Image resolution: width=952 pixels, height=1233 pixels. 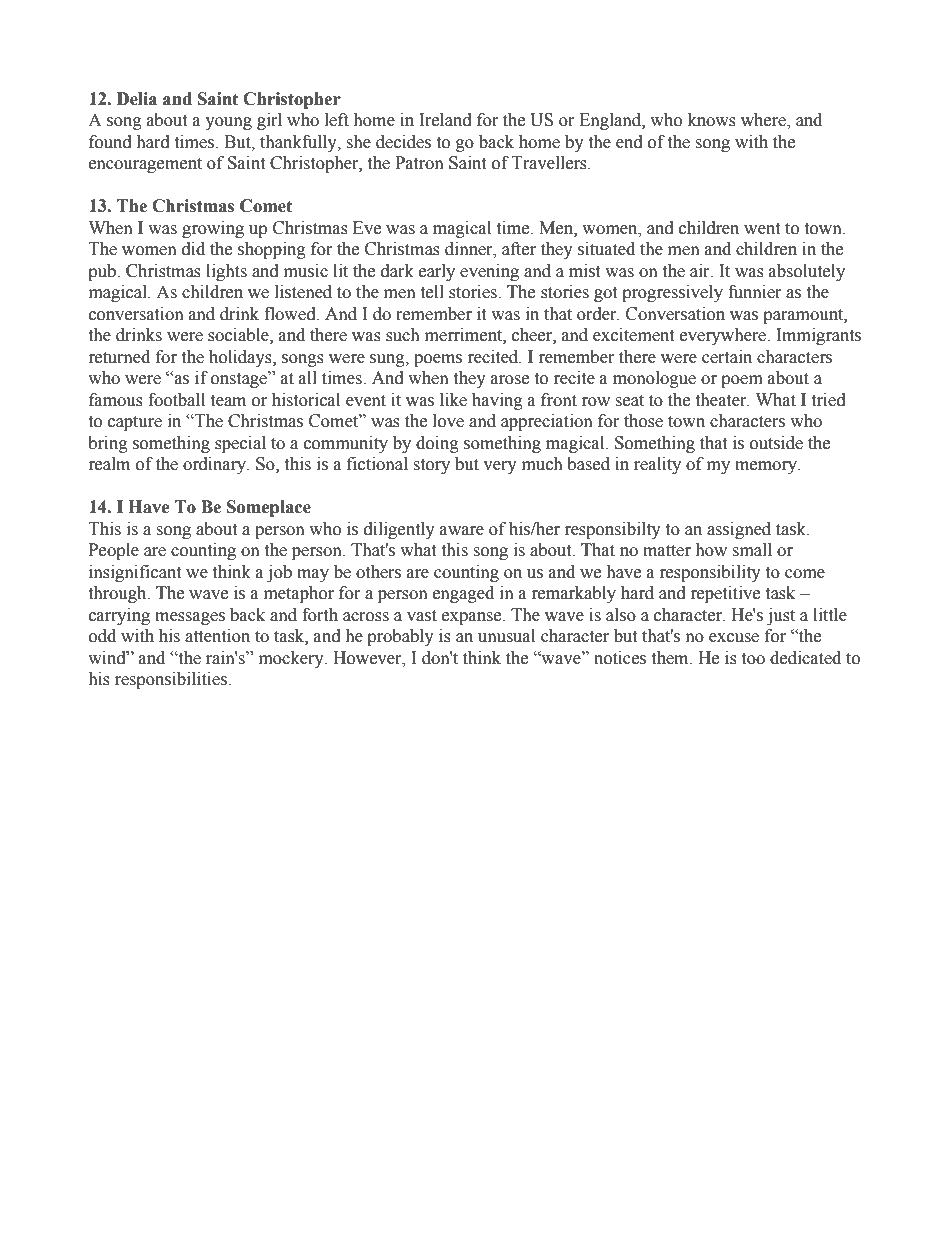 I want to click on assigned, so click(x=739, y=530).
